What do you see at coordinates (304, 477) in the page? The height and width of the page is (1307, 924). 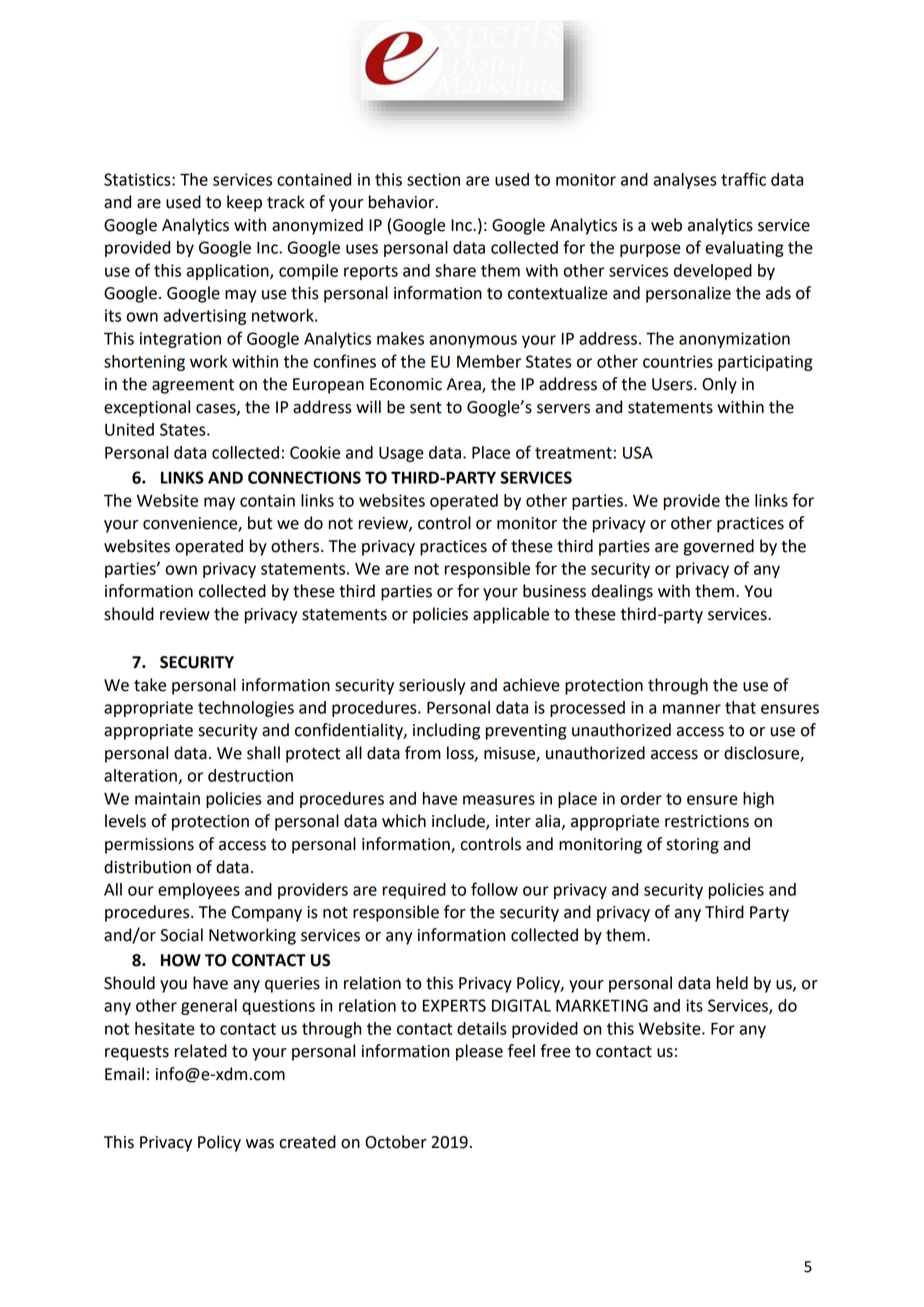 I see `CONNECTIONS` at bounding box center [304, 477].
